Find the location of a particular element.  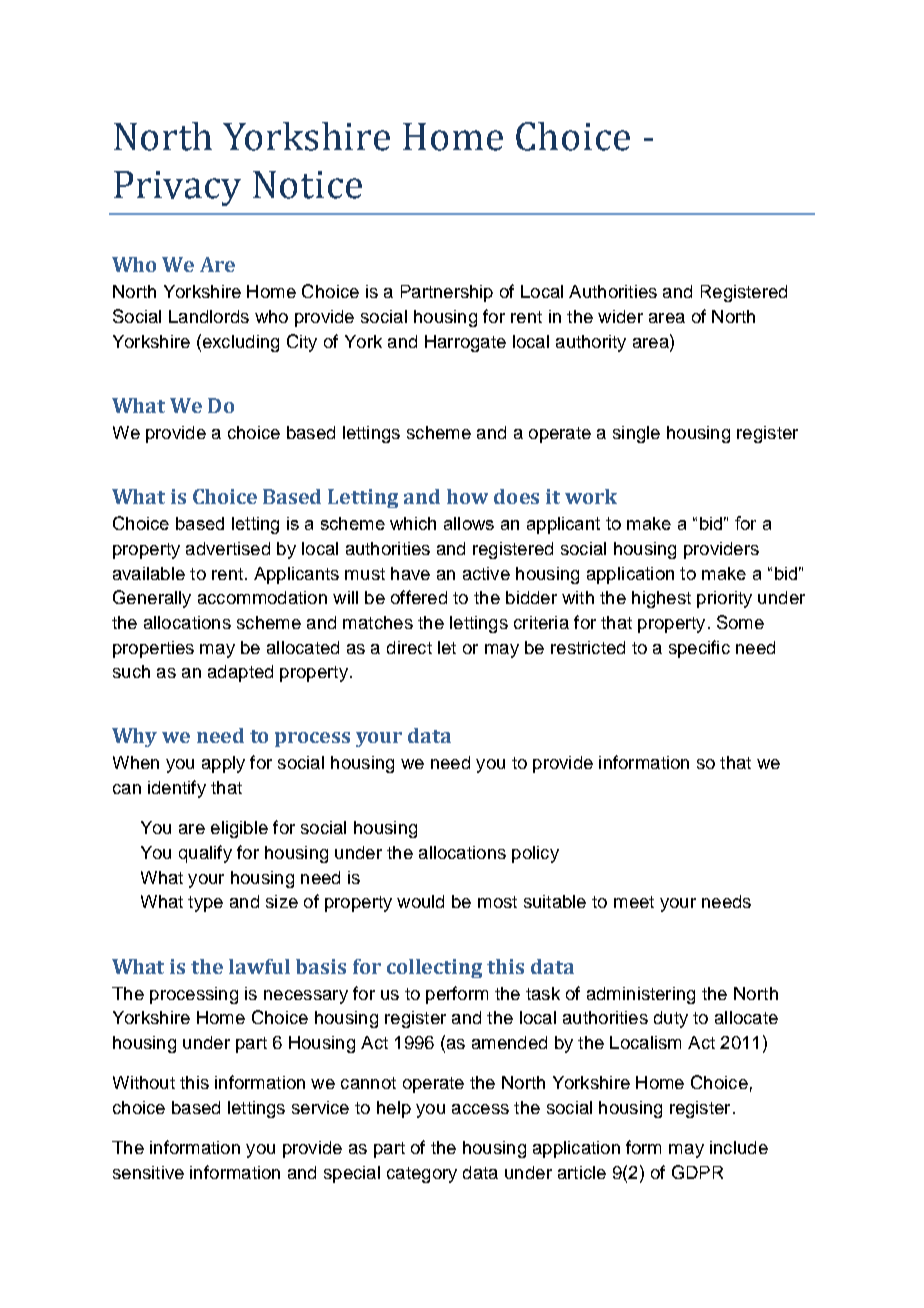

Notice is located at coordinates (307, 185).
